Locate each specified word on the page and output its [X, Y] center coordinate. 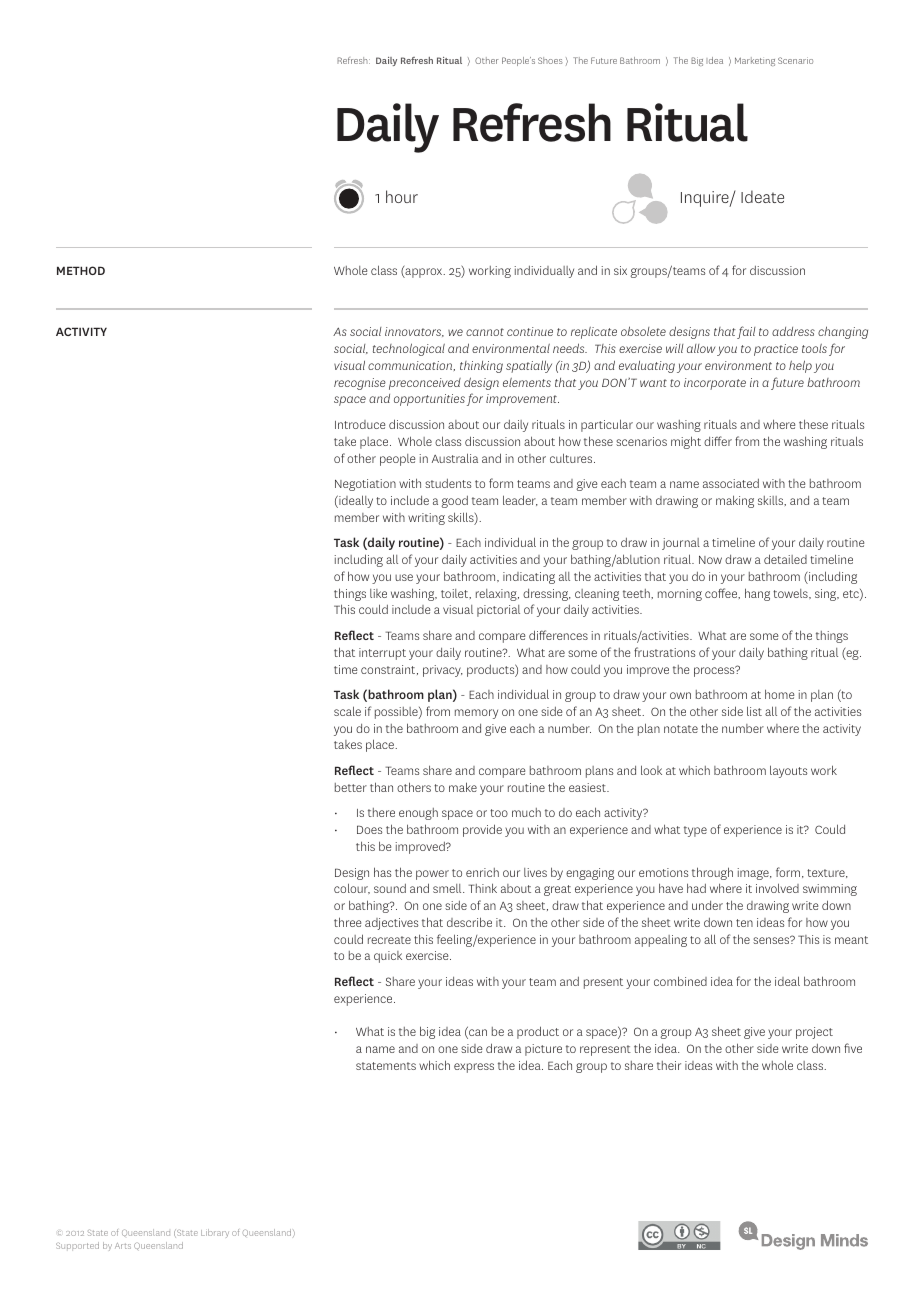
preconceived [425, 384]
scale [347, 711]
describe [469, 922]
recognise [360, 384]
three [347, 922]
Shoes [550, 60]
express [474, 1068]
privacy [443, 671]
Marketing [755, 61]
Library [215, 1233]
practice [776, 350]
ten [744, 923]
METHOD [81, 270]
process [715, 671]
